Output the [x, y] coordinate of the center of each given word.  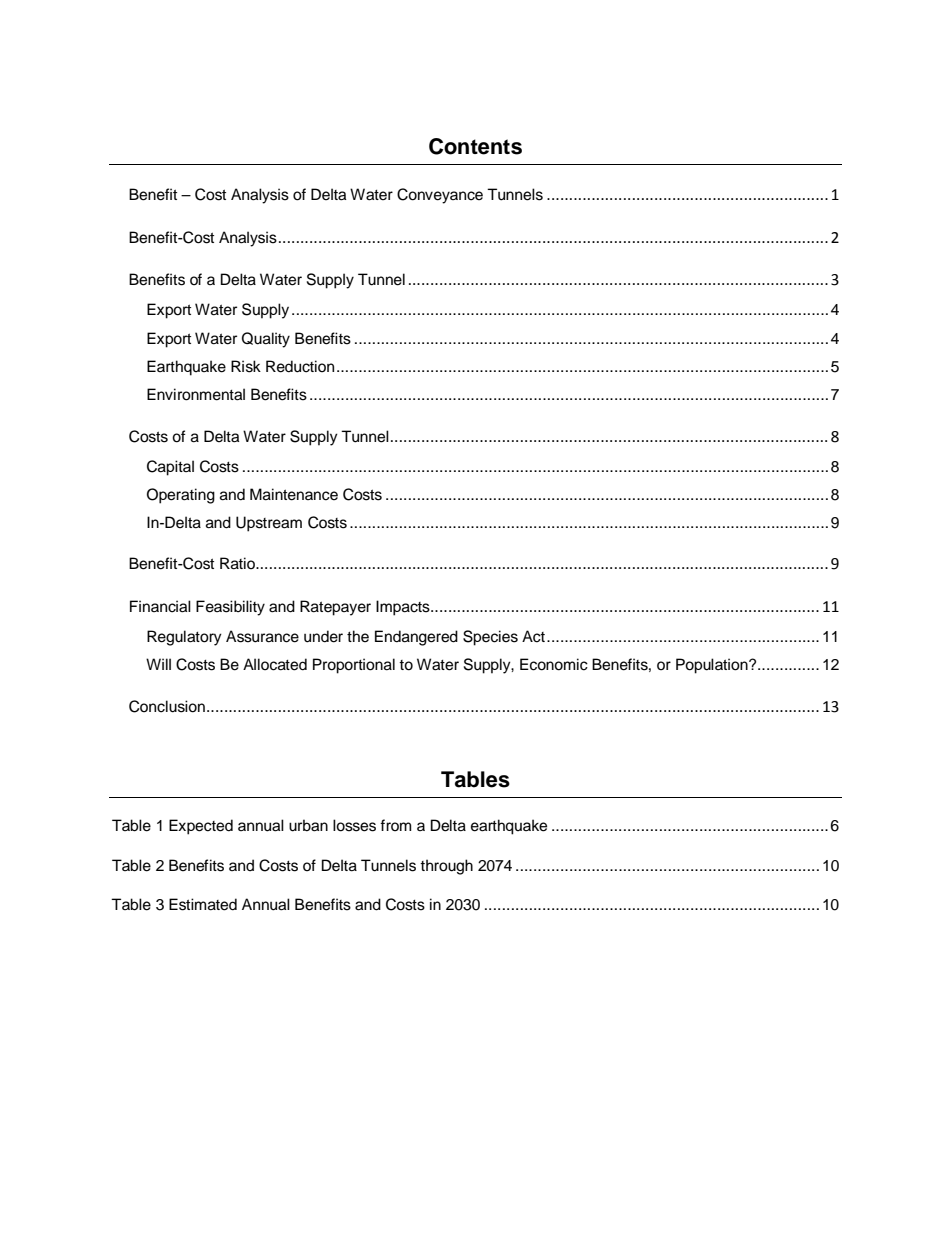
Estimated [203, 904]
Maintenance [294, 494]
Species [490, 638]
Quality [266, 340]
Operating [181, 496]
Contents [475, 146]
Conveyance [440, 196]
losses [354, 825]
